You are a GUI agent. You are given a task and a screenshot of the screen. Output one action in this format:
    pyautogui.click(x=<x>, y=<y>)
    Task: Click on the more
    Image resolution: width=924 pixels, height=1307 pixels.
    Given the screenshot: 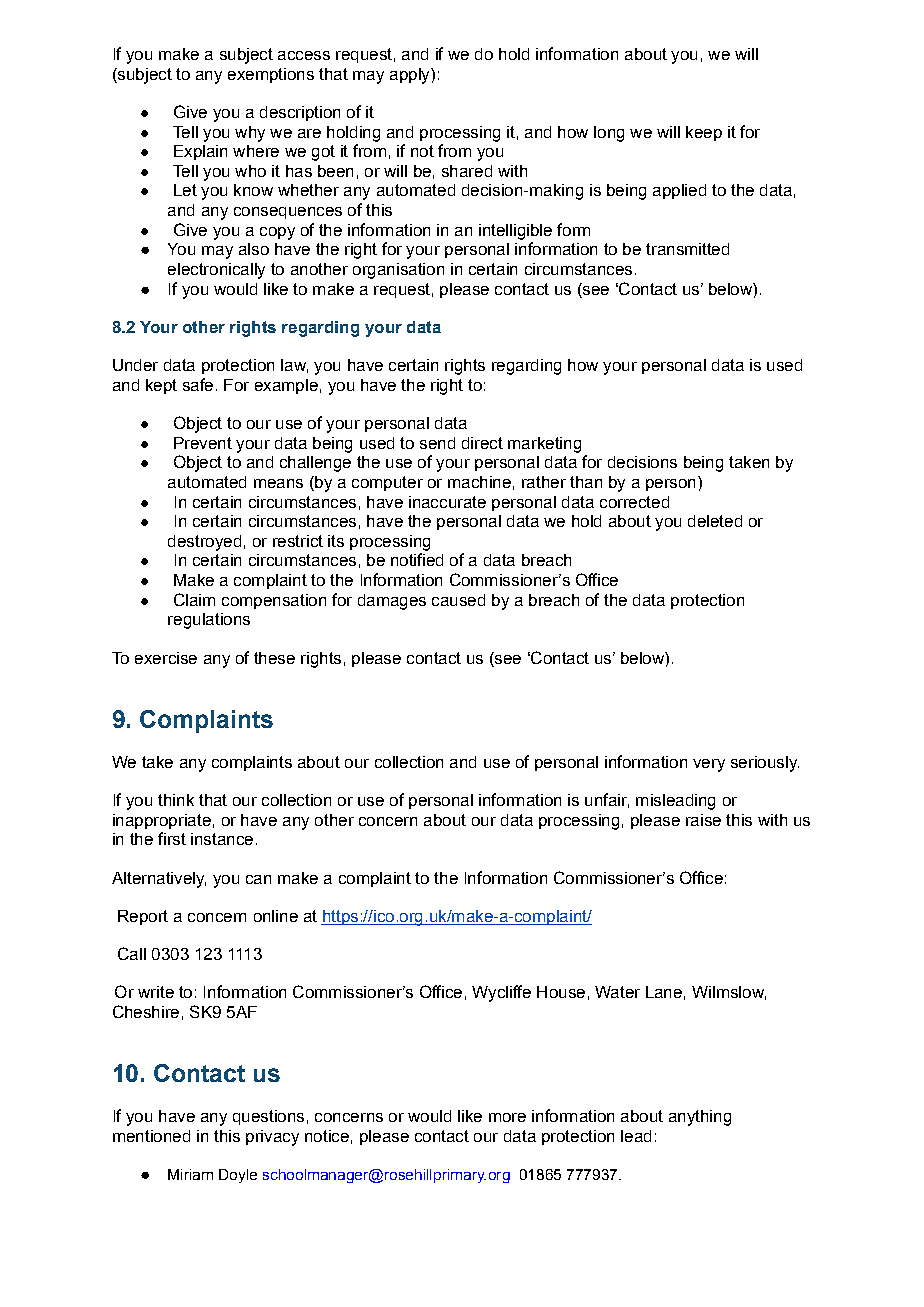 What is the action you would take?
    pyautogui.click(x=507, y=1117)
